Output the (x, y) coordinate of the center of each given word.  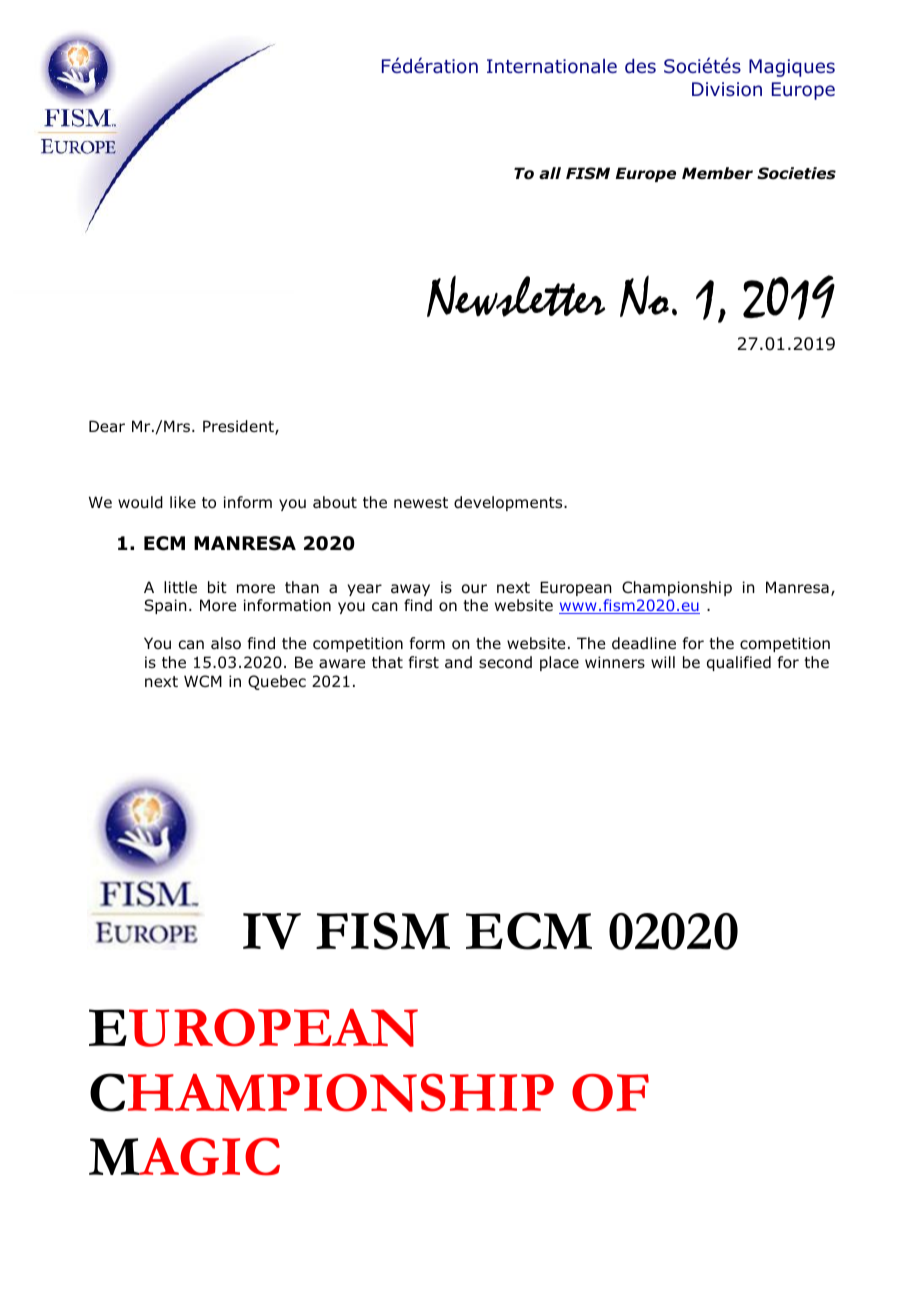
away (410, 590)
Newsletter (516, 296)
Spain (165, 606)
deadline (644, 643)
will (663, 662)
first (424, 662)
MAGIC (184, 1156)
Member (717, 173)
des (640, 66)
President (239, 427)
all (550, 173)
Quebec (277, 682)
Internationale (552, 66)
